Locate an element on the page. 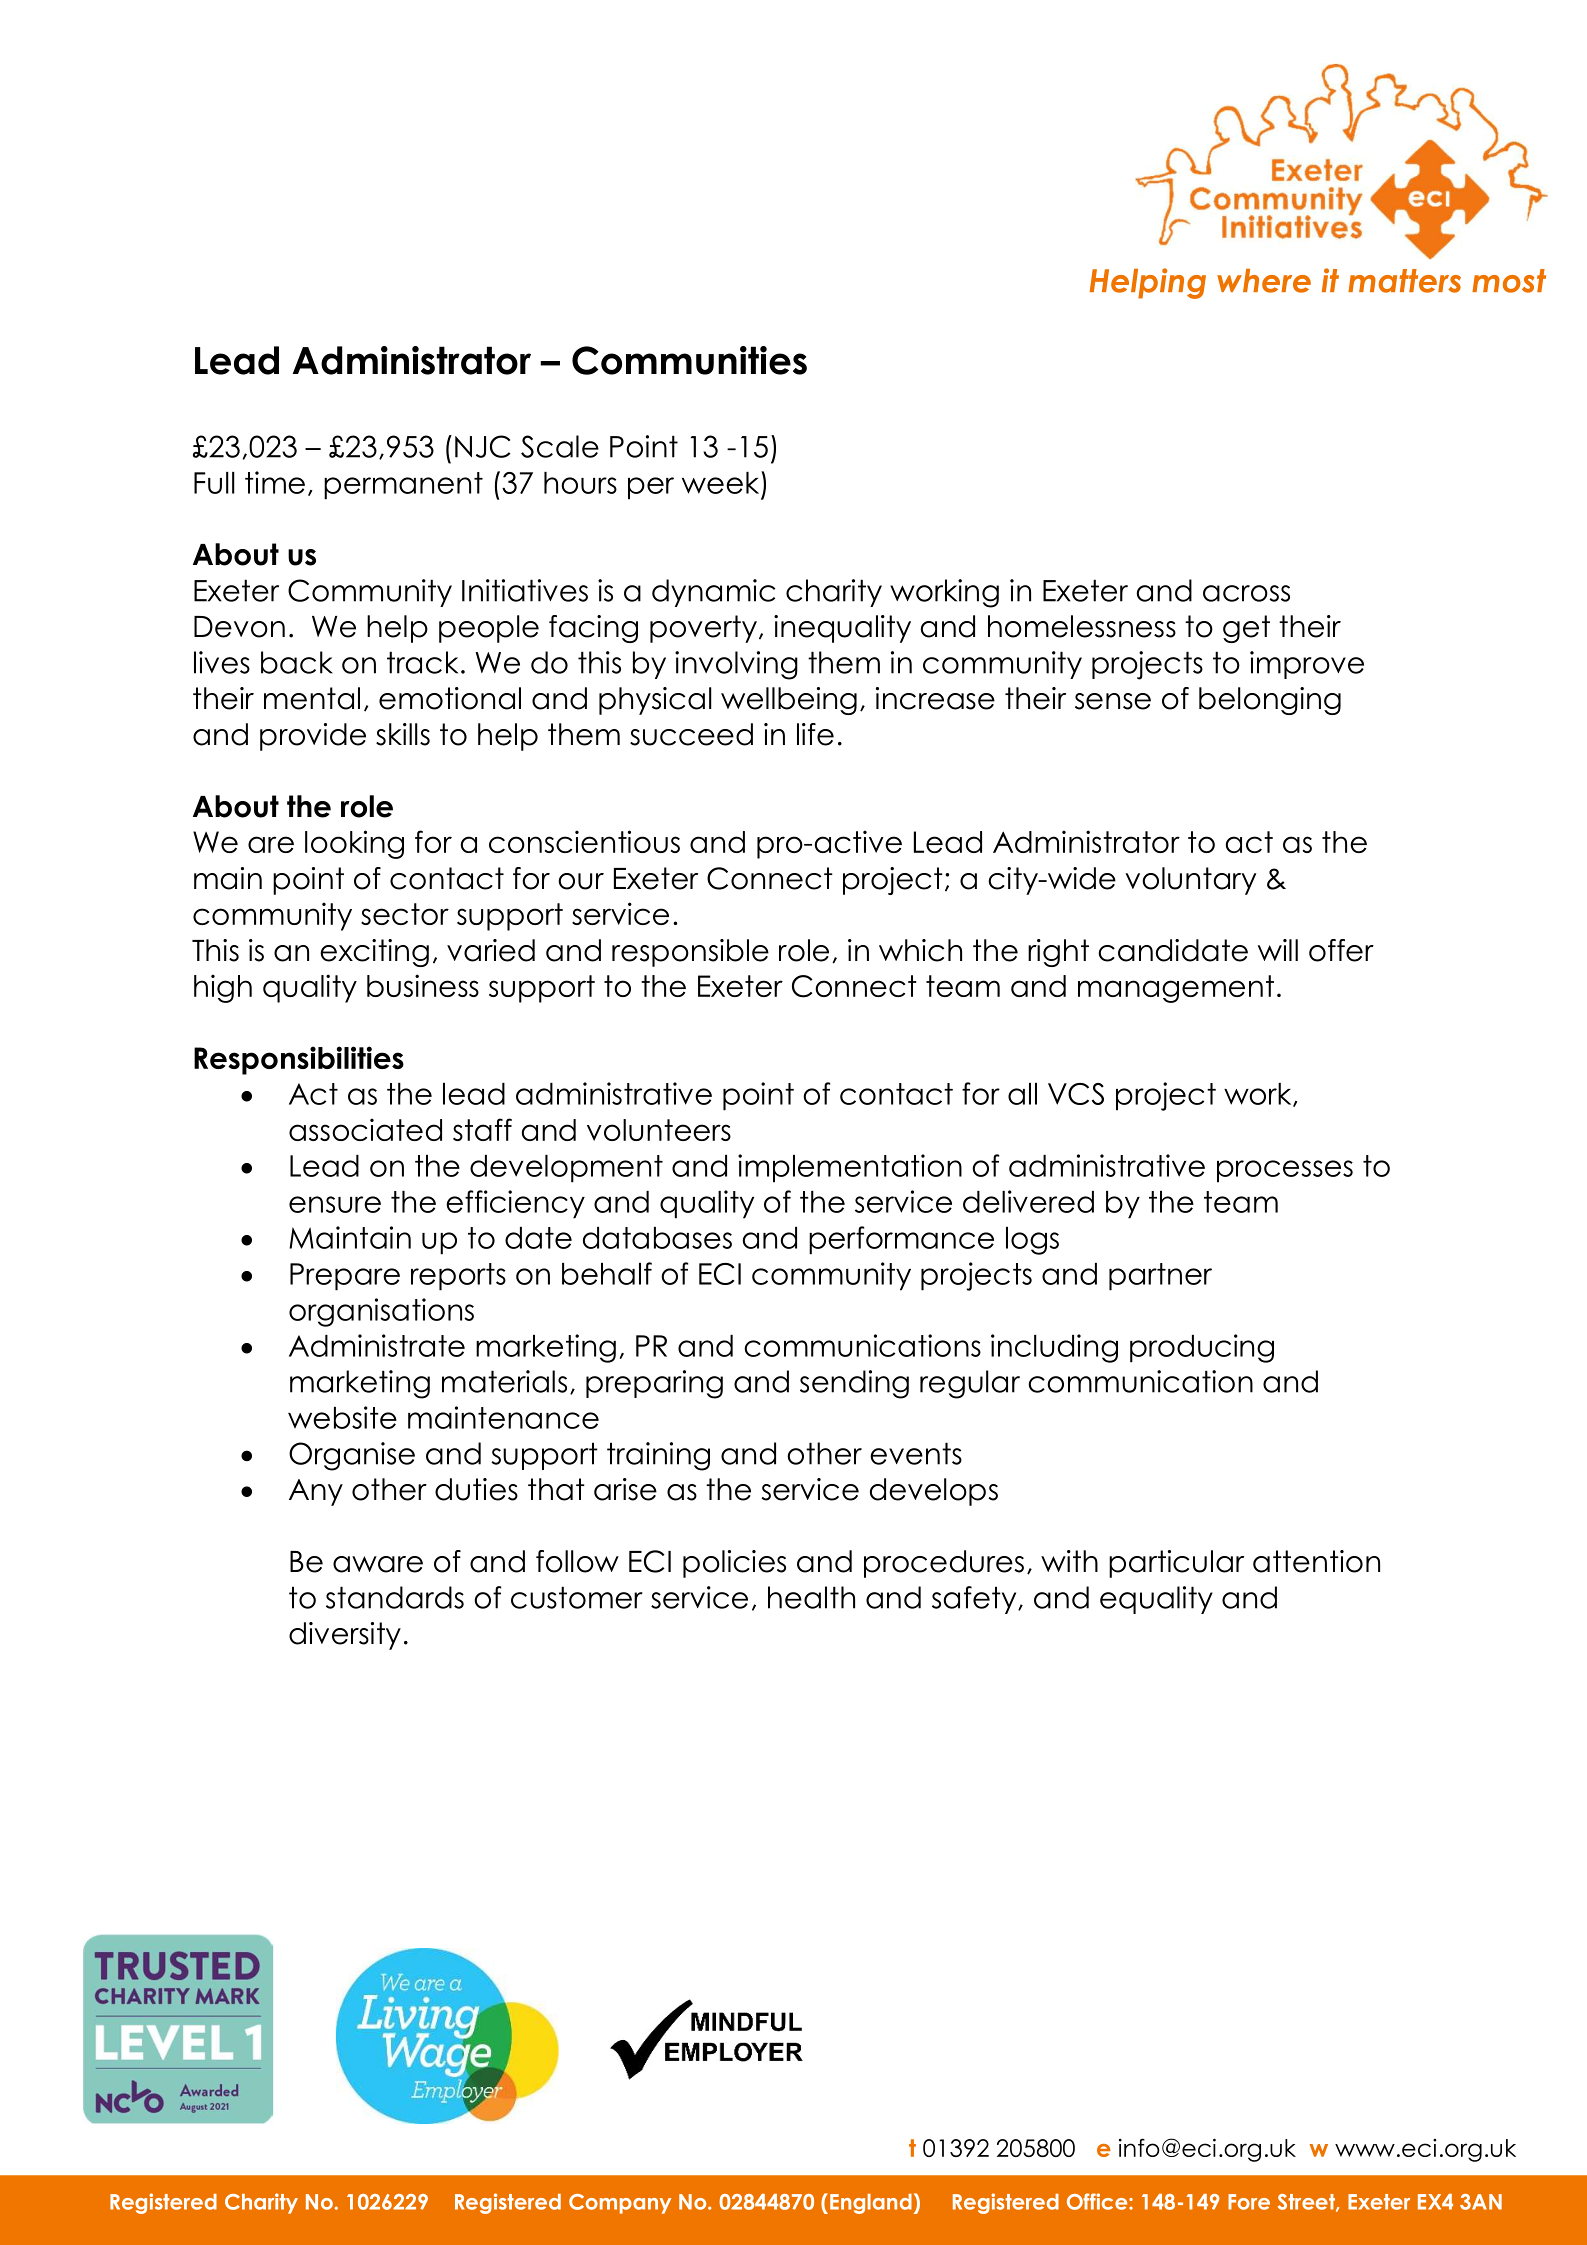  matters is located at coordinates (1404, 281).
